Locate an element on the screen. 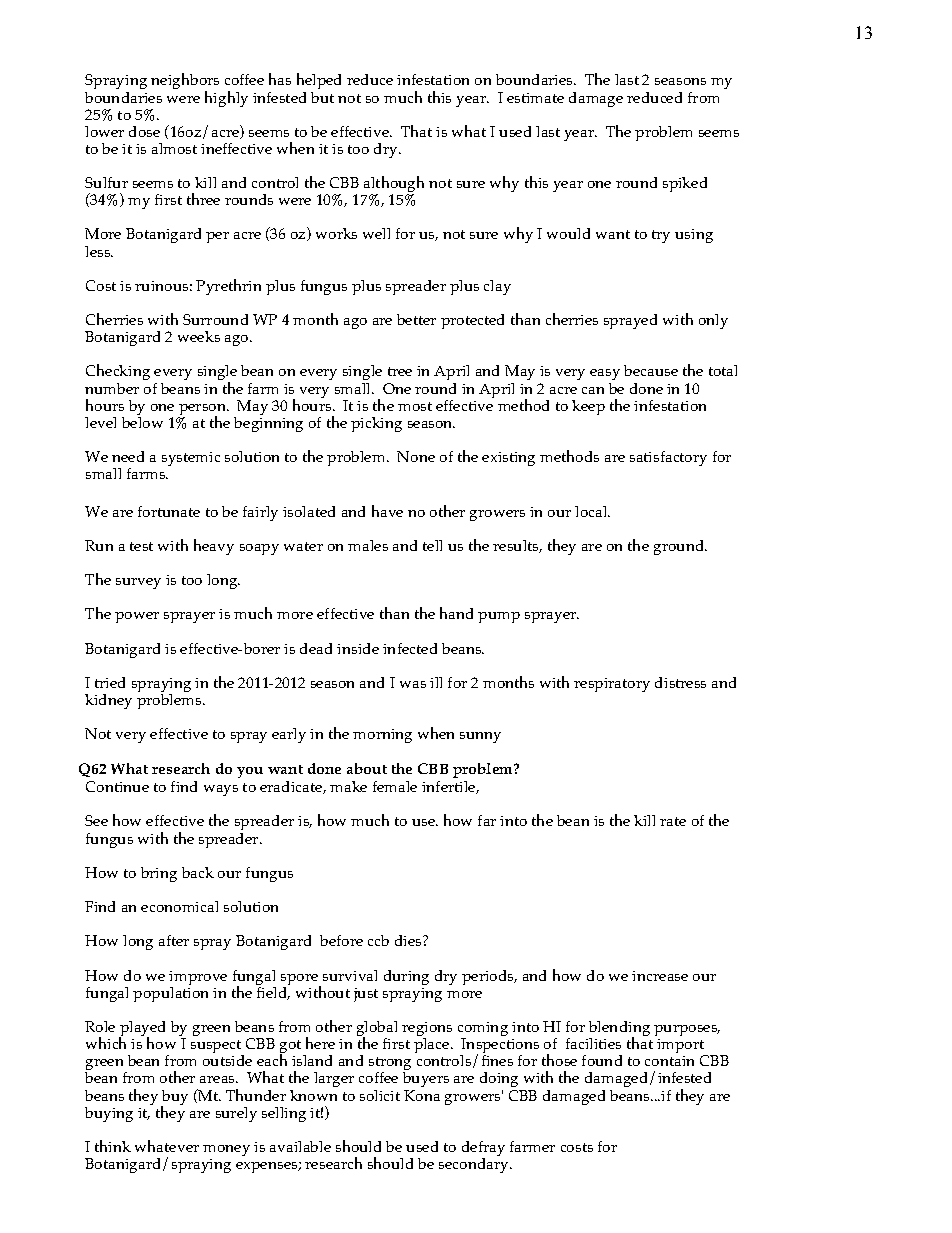 This screenshot has width=952, height=1233. spiked is located at coordinates (685, 184).
